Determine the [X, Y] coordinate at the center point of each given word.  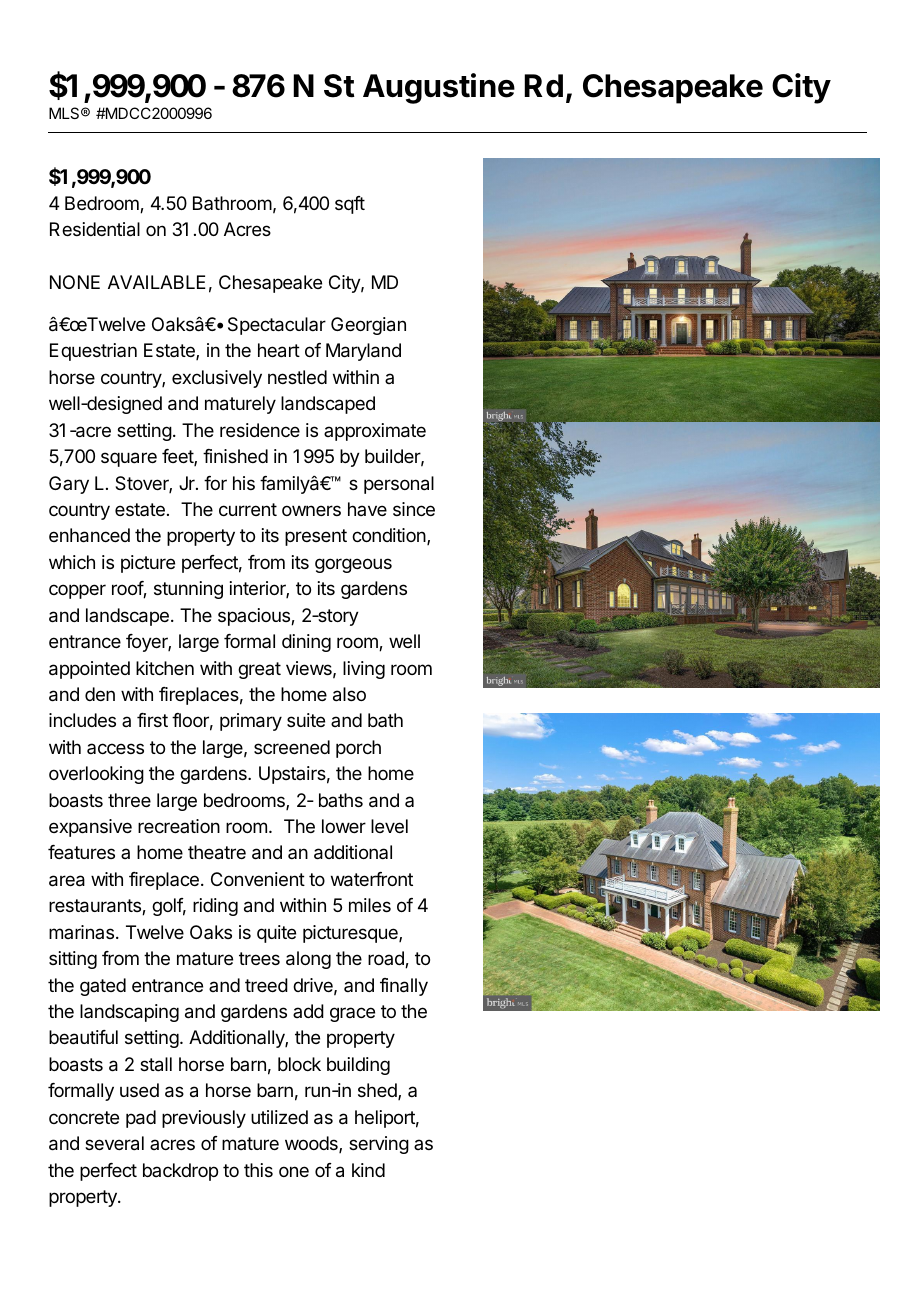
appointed [89, 670]
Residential [95, 229]
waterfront [372, 879]
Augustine [439, 88]
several [114, 1143]
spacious [255, 617]
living [364, 670]
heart [279, 350]
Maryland [363, 352]
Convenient [258, 879]
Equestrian [93, 352]
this [258, 1170]
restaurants [96, 907]
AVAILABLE [157, 282]
